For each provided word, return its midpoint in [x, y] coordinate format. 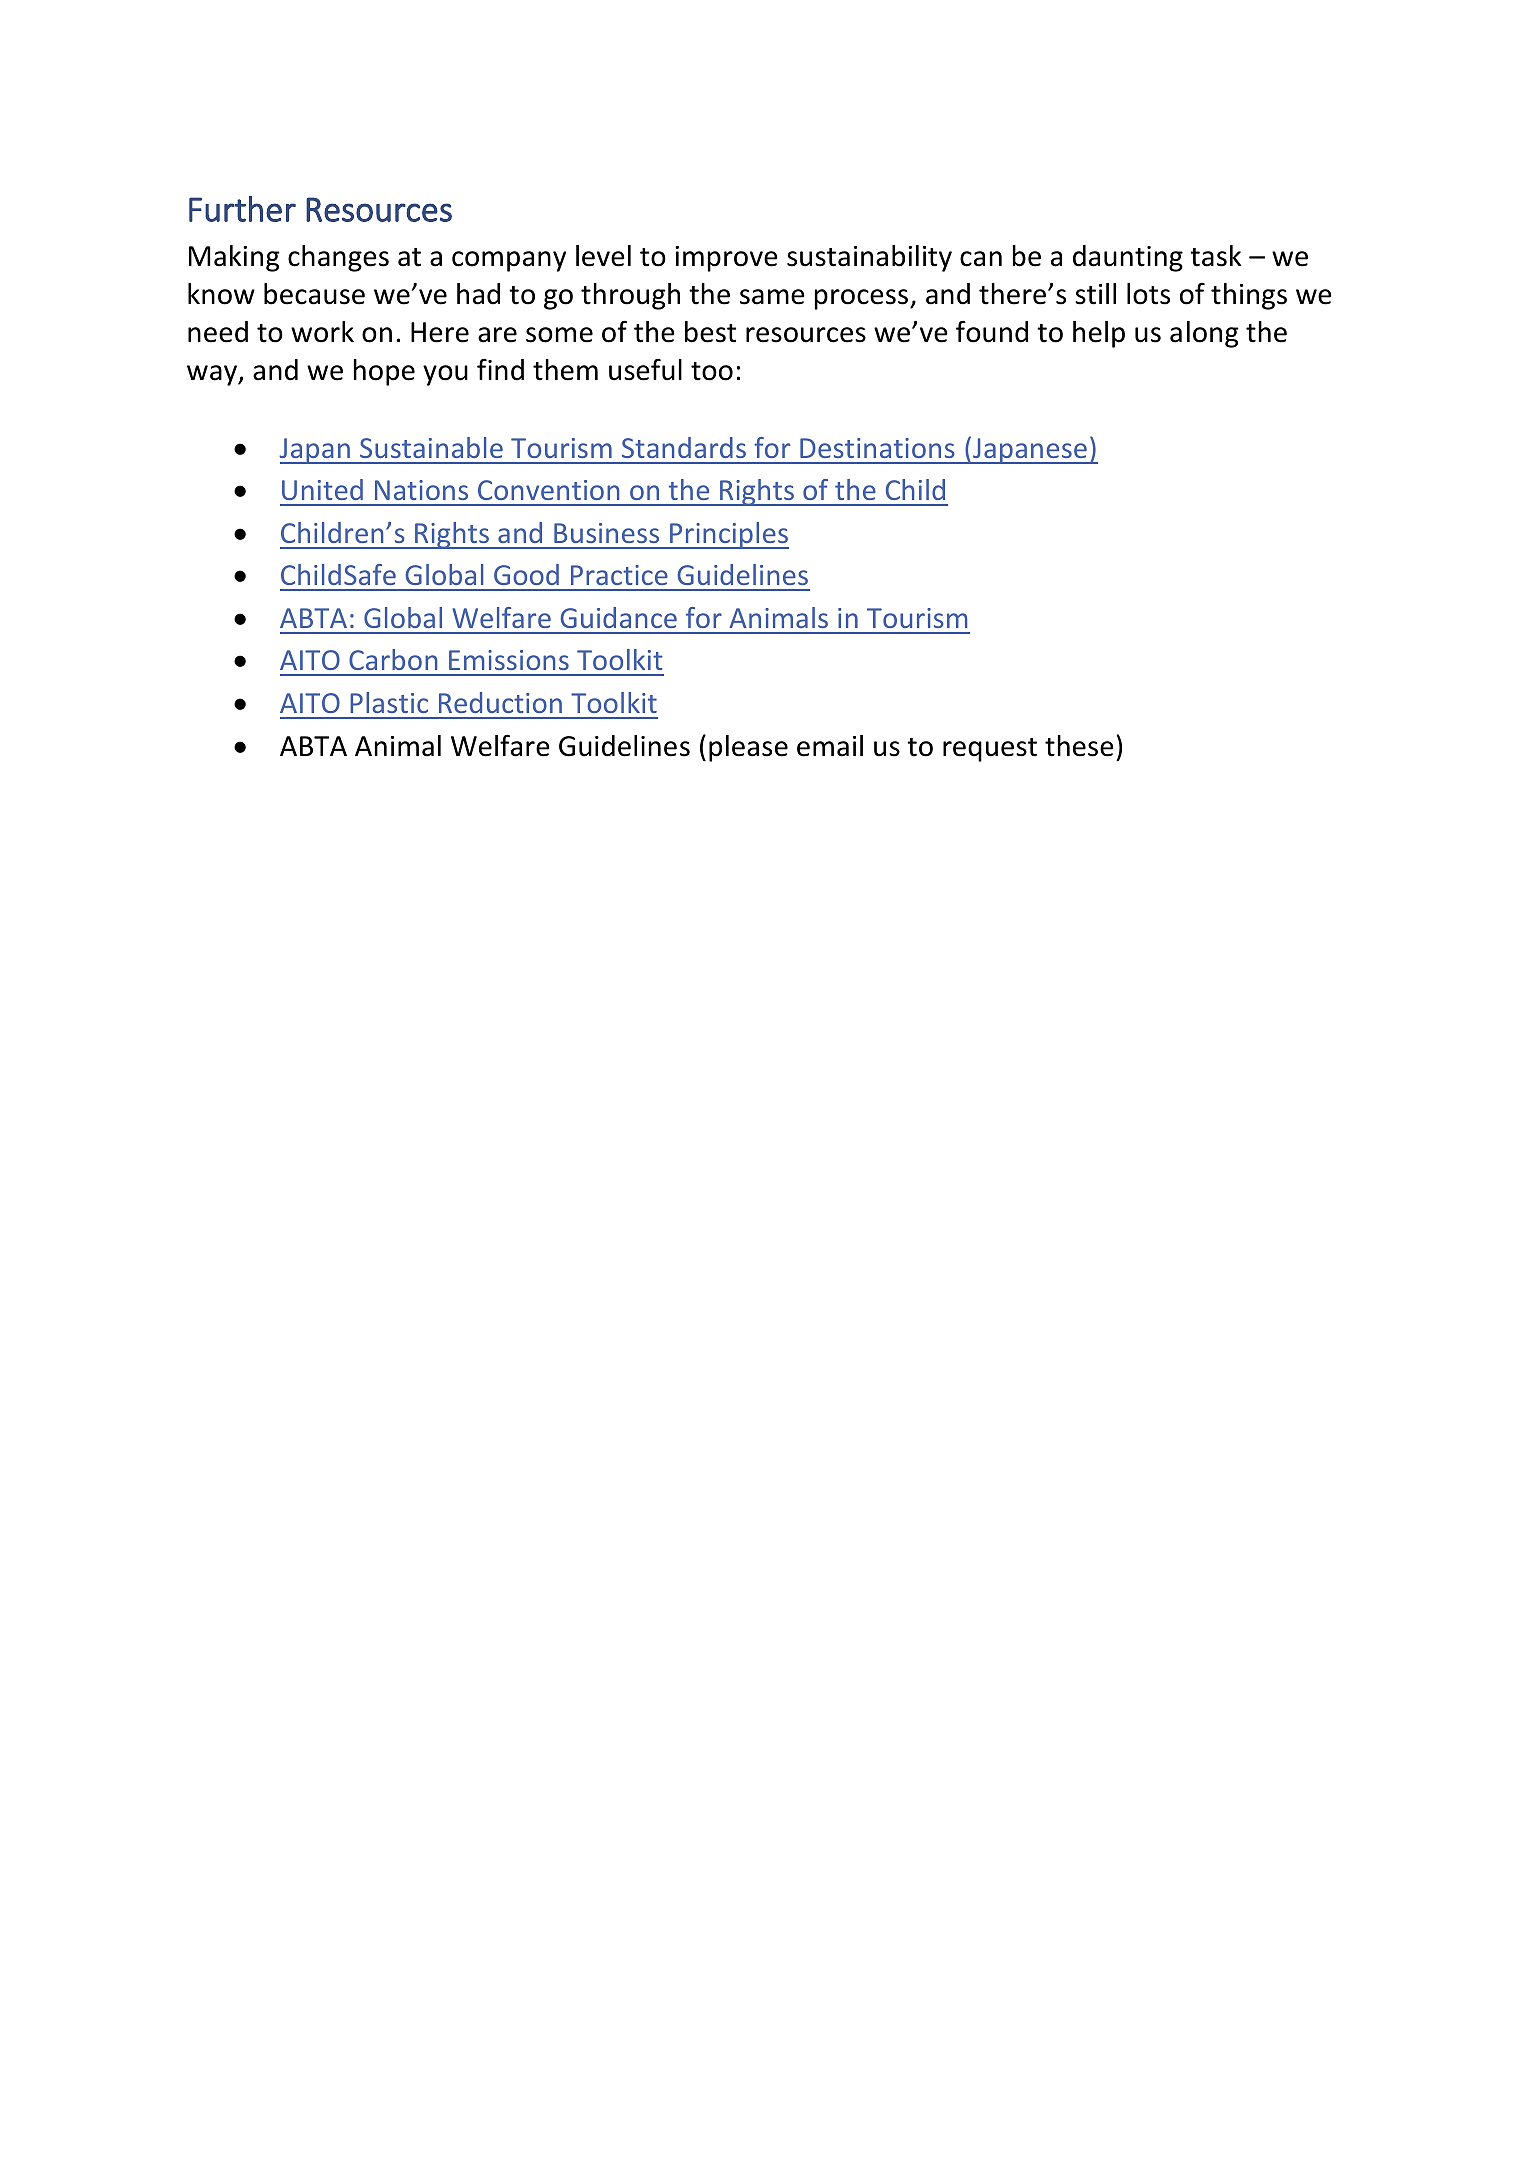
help [1099, 334]
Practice [619, 575]
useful [645, 370]
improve [726, 259]
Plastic [389, 702]
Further [242, 209]
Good [526, 574]
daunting [1128, 258]
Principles [728, 535]
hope [384, 372]
